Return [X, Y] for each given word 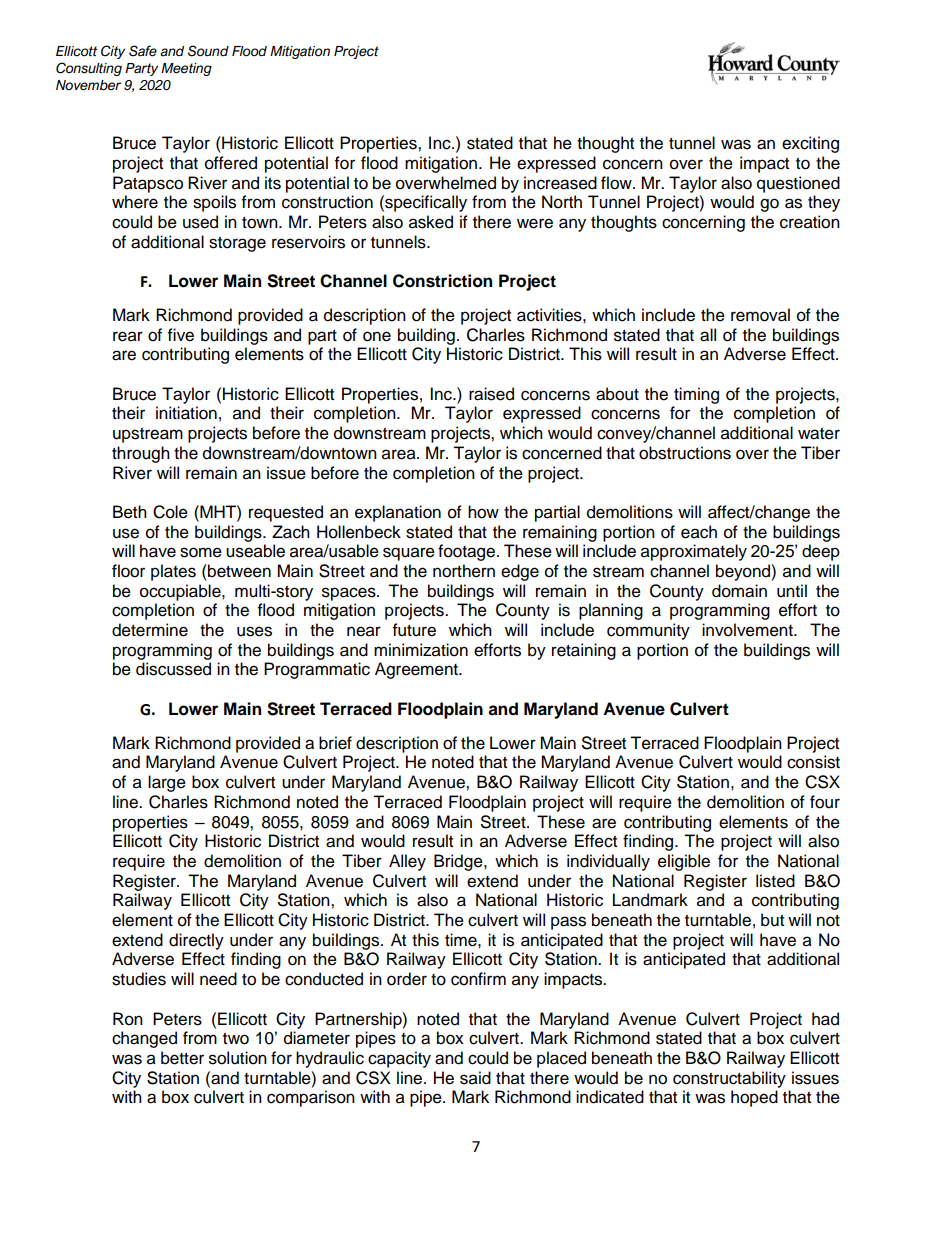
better [182, 1058]
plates [173, 572]
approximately [694, 552]
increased [560, 183]
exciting [810, 144]
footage [466, 552]
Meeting [186, 69]
